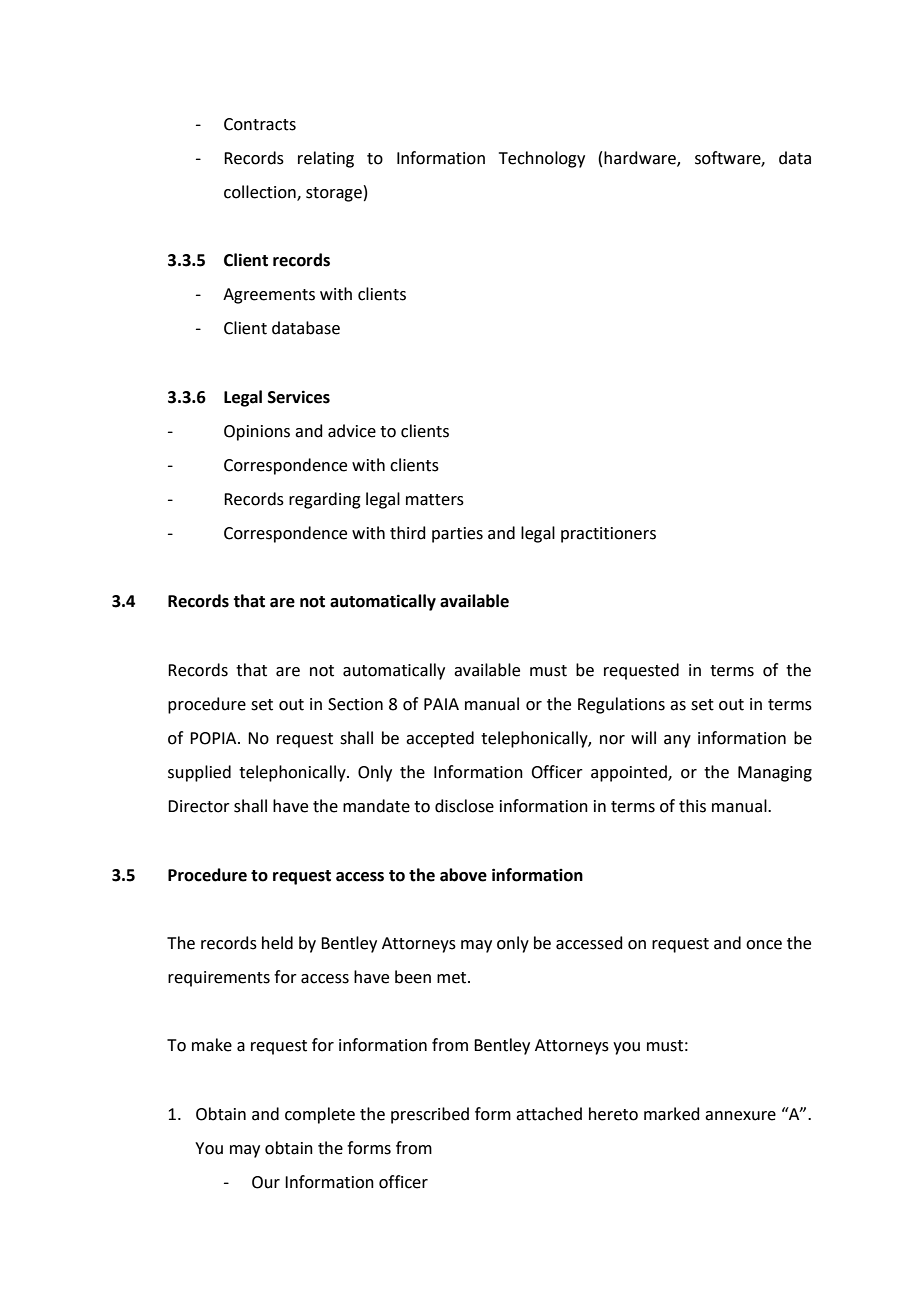  What do you see at coordinates (266, 1182) in the image?
I see `Our` at bounding box center [266, 1182].
